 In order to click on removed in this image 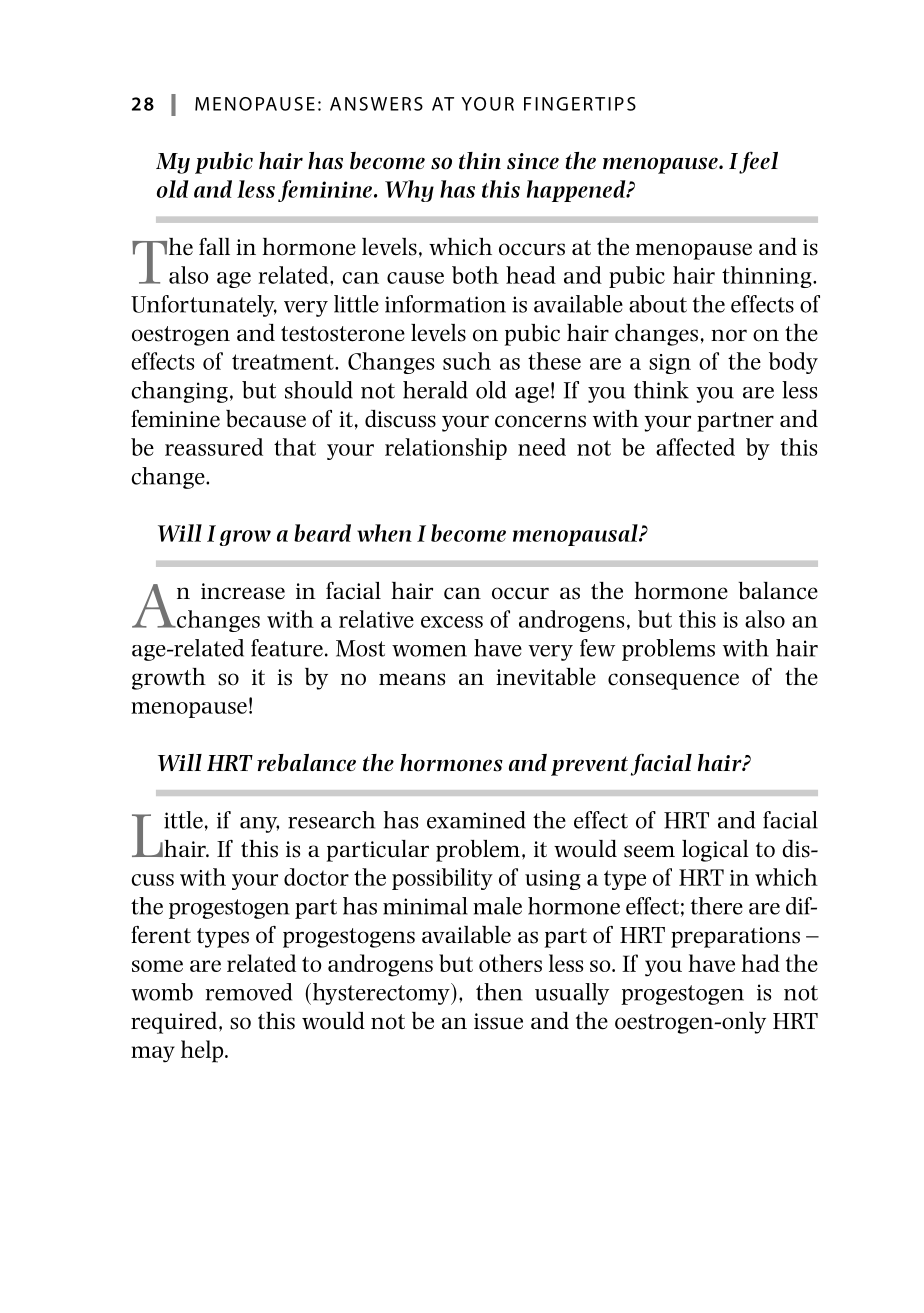, I will do `click(249, 992)`.
